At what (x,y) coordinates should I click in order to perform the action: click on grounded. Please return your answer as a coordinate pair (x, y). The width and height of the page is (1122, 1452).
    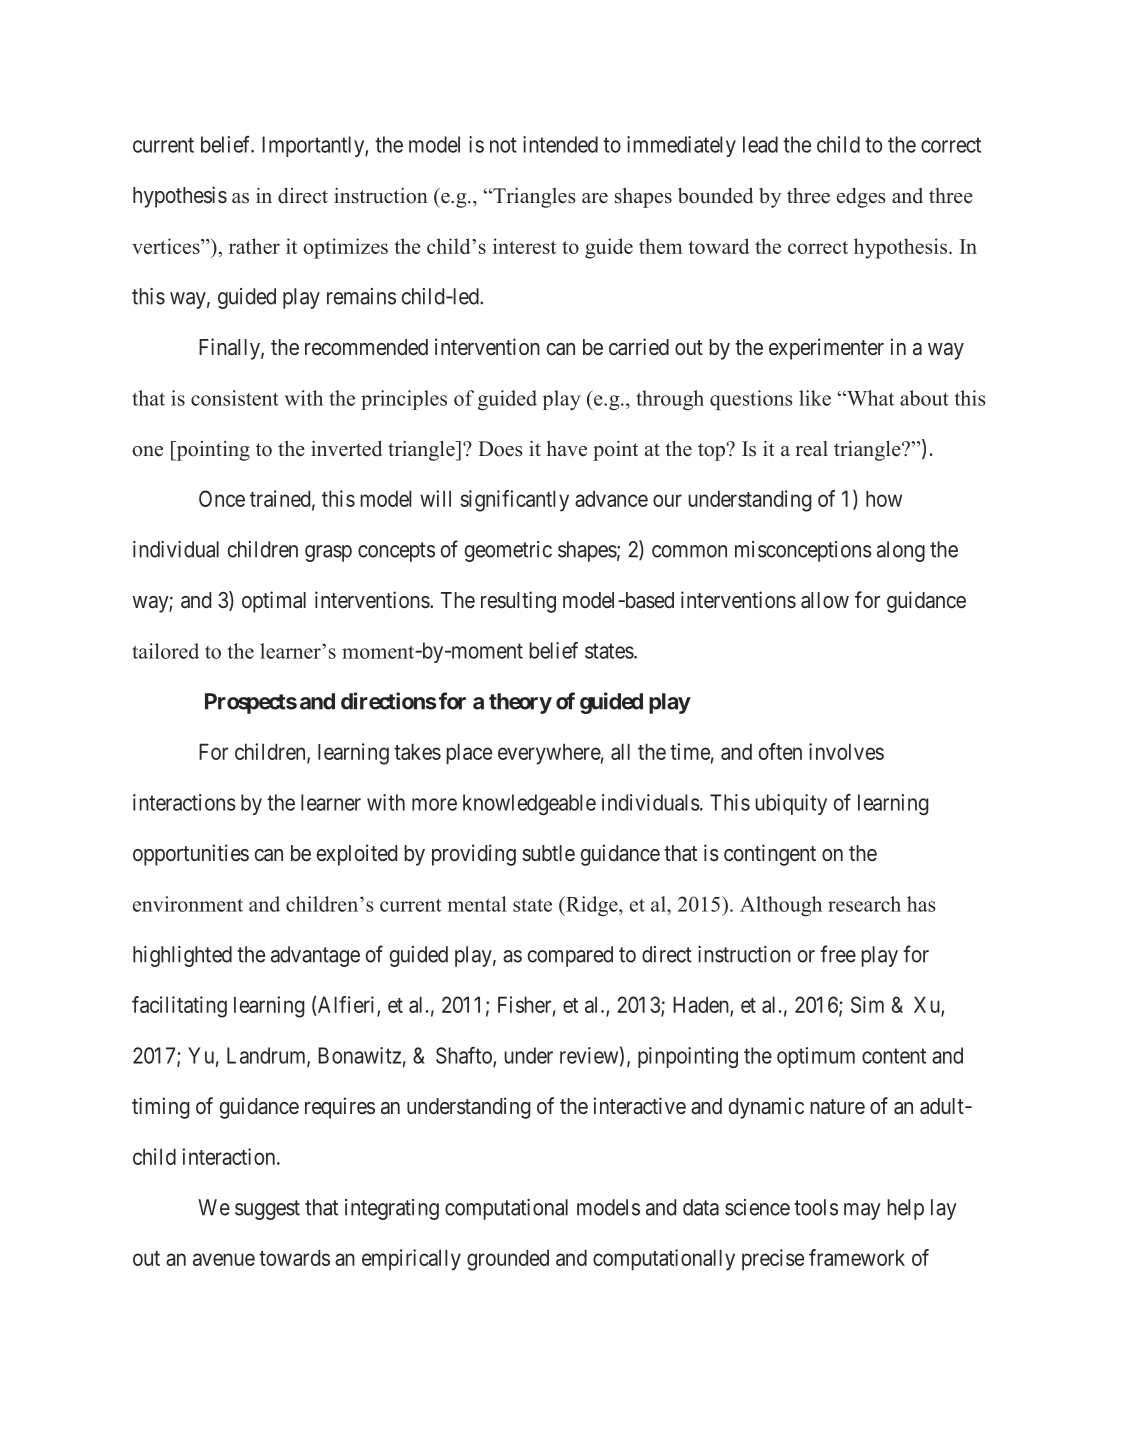
    Looking at the image, I should click on (508, 1260).
